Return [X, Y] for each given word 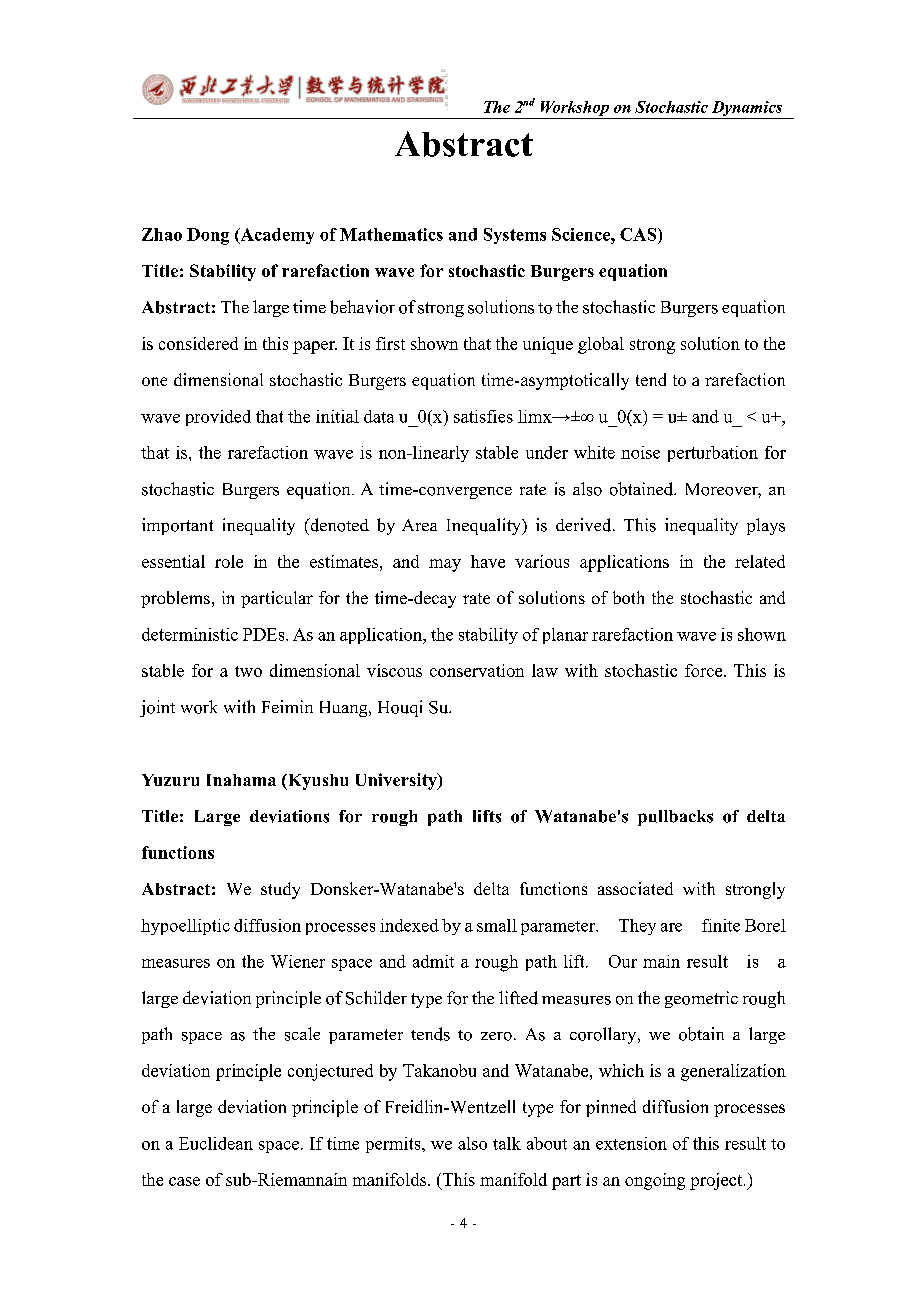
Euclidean [216, 1143]
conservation [477, 670]
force [705, 670]
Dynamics [747, 110]
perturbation [713, 454]
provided [218, 418]
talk [507, 1143]
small [497, 925]
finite [721, 925]
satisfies [483, 416]
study [280, 890]
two [248, 671]
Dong [208, 236]
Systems [515, 236]
